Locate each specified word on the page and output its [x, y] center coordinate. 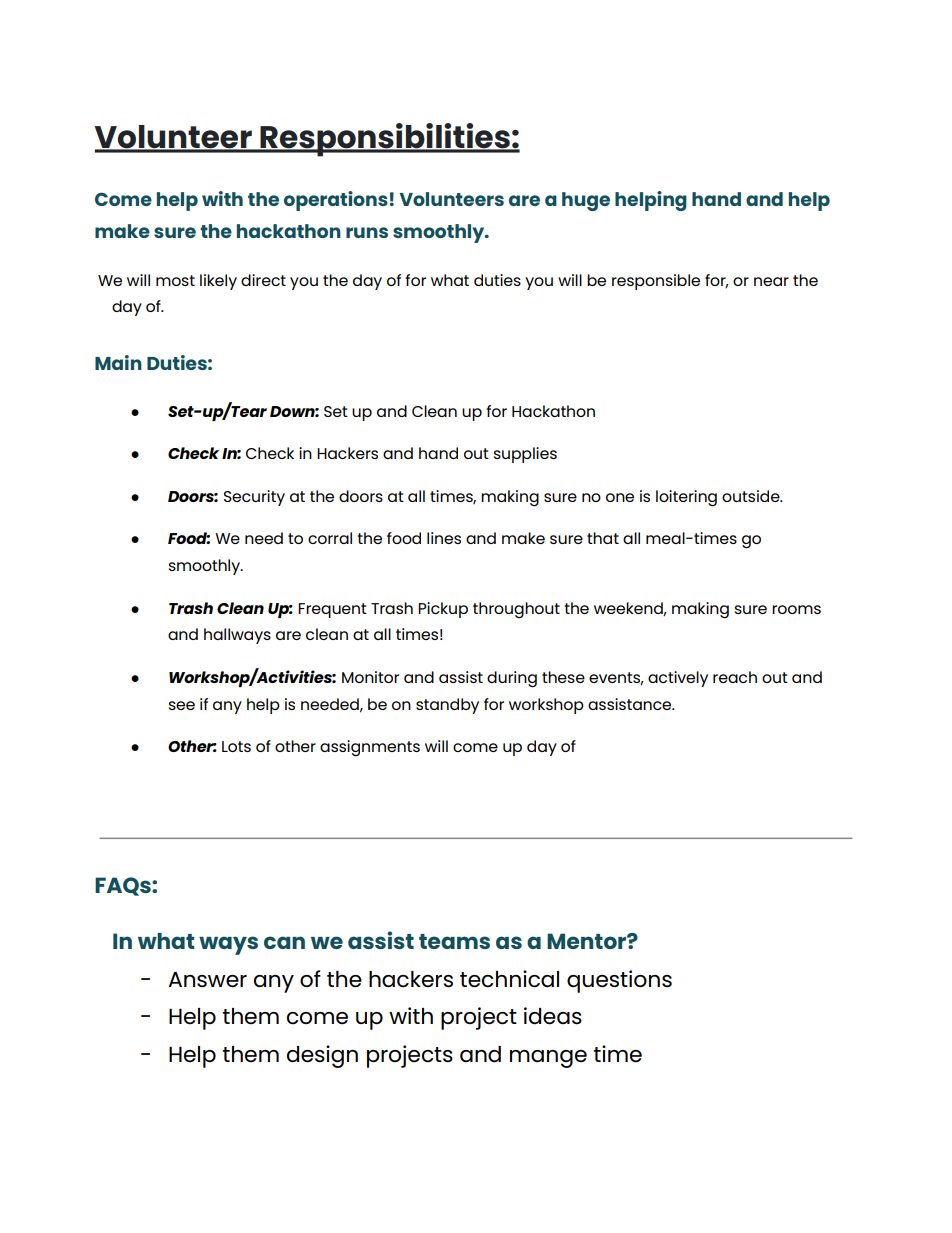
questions [619, 981]
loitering [686, 498]
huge [586, 201]
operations [336, 201]
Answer [207, 980]
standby [447, 706]
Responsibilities [385, 140]
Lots [236, 746]
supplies [525, 455]
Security [254, 498]
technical [509, 979]
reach [735, 677]
